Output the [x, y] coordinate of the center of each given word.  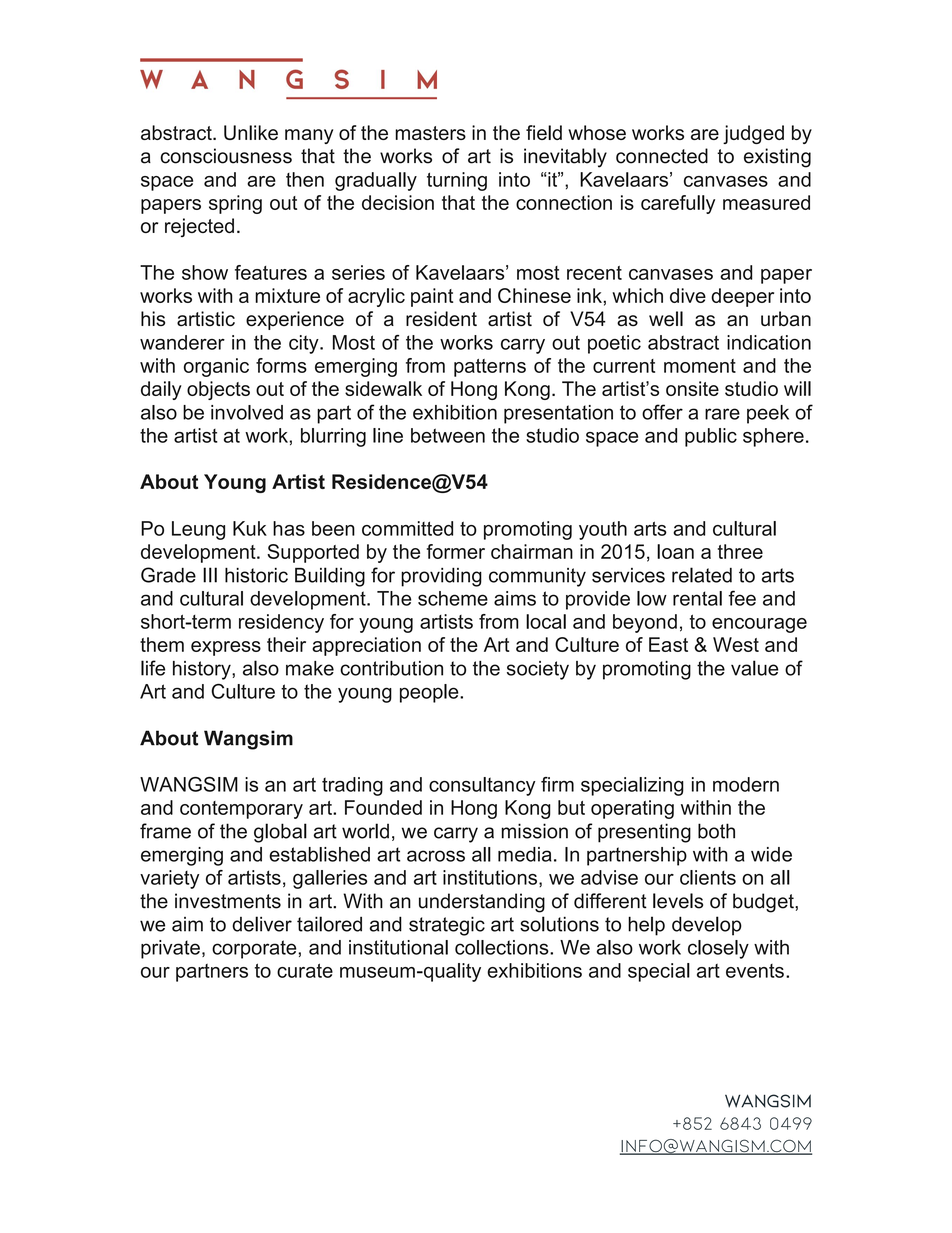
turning [457, 181]
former [456, 551]
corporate [255, 949]
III [210, 575]
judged [753, 134]
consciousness [226, 156]
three [740, 551]
